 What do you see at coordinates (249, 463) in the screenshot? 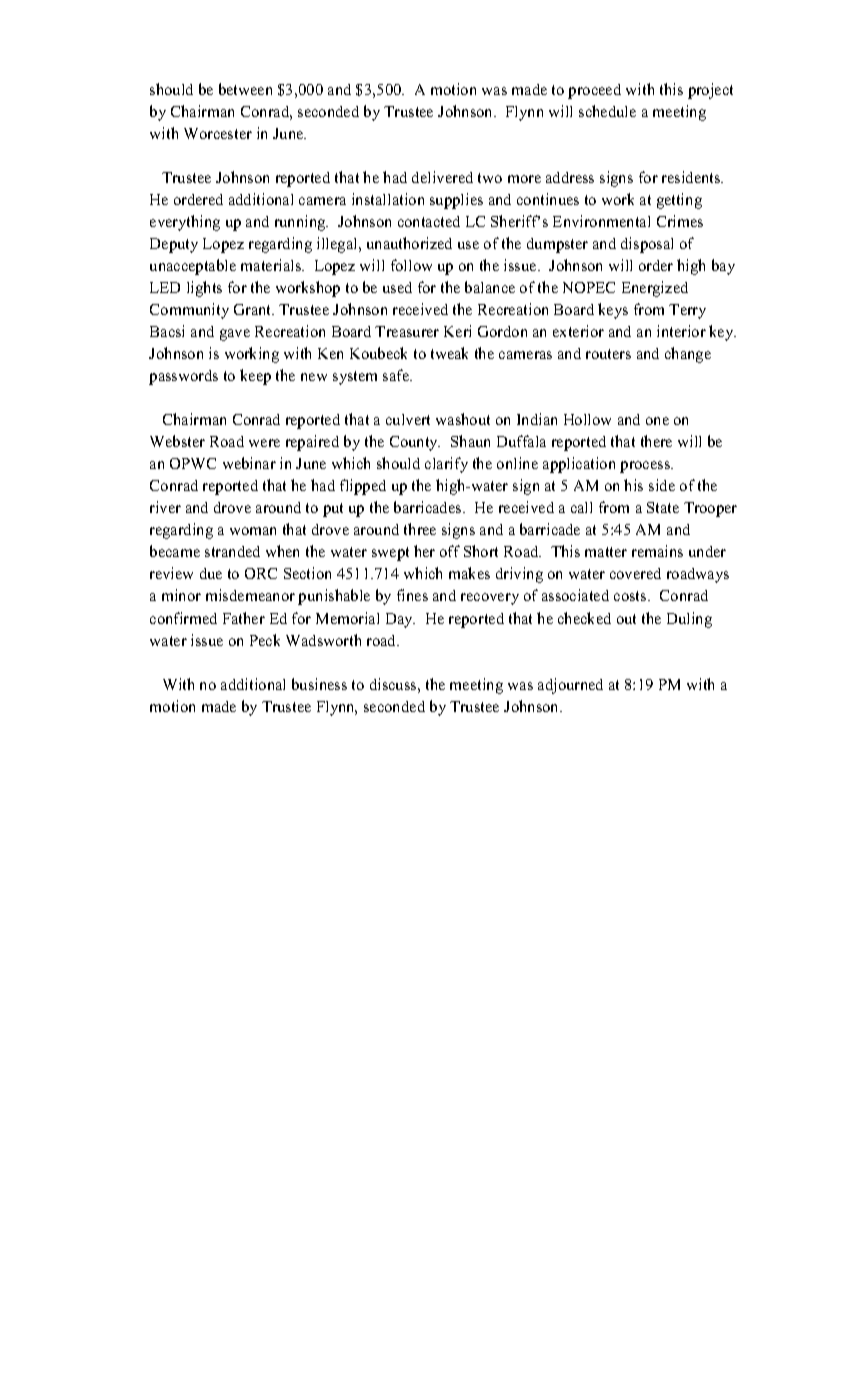
I see `webinar` at bounding box center [249, 463].
